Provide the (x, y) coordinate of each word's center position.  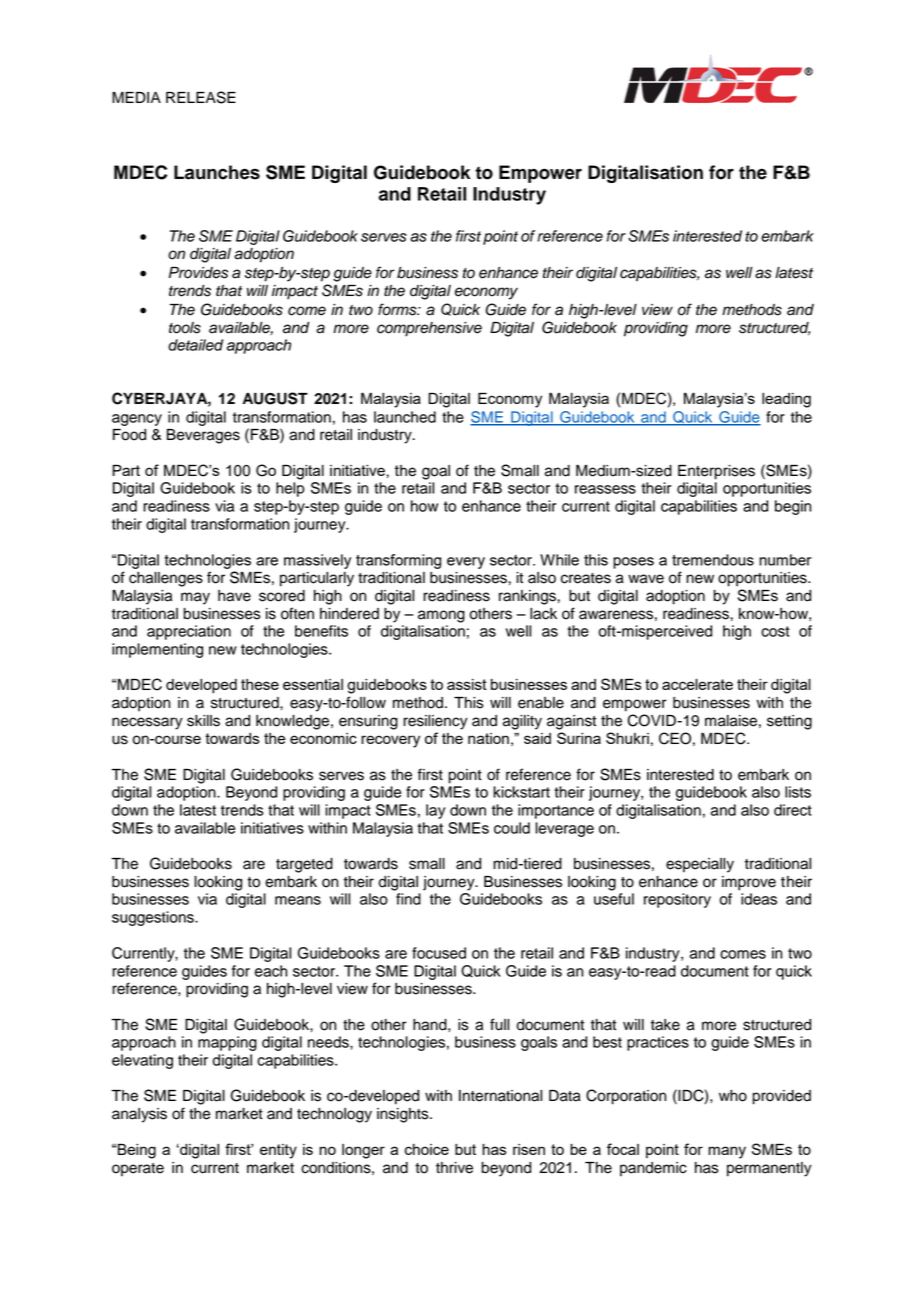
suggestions (154, 918)
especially (700, 865)
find (408, 899)
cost (775, 631)
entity (278, 1151)
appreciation (189, 632)
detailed (195, 345)
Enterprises (716, 472)
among (441, 616)
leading (786, 400)
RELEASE (201, 97)
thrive (454, 1168)
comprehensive (429, 329)
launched (405, 417)
